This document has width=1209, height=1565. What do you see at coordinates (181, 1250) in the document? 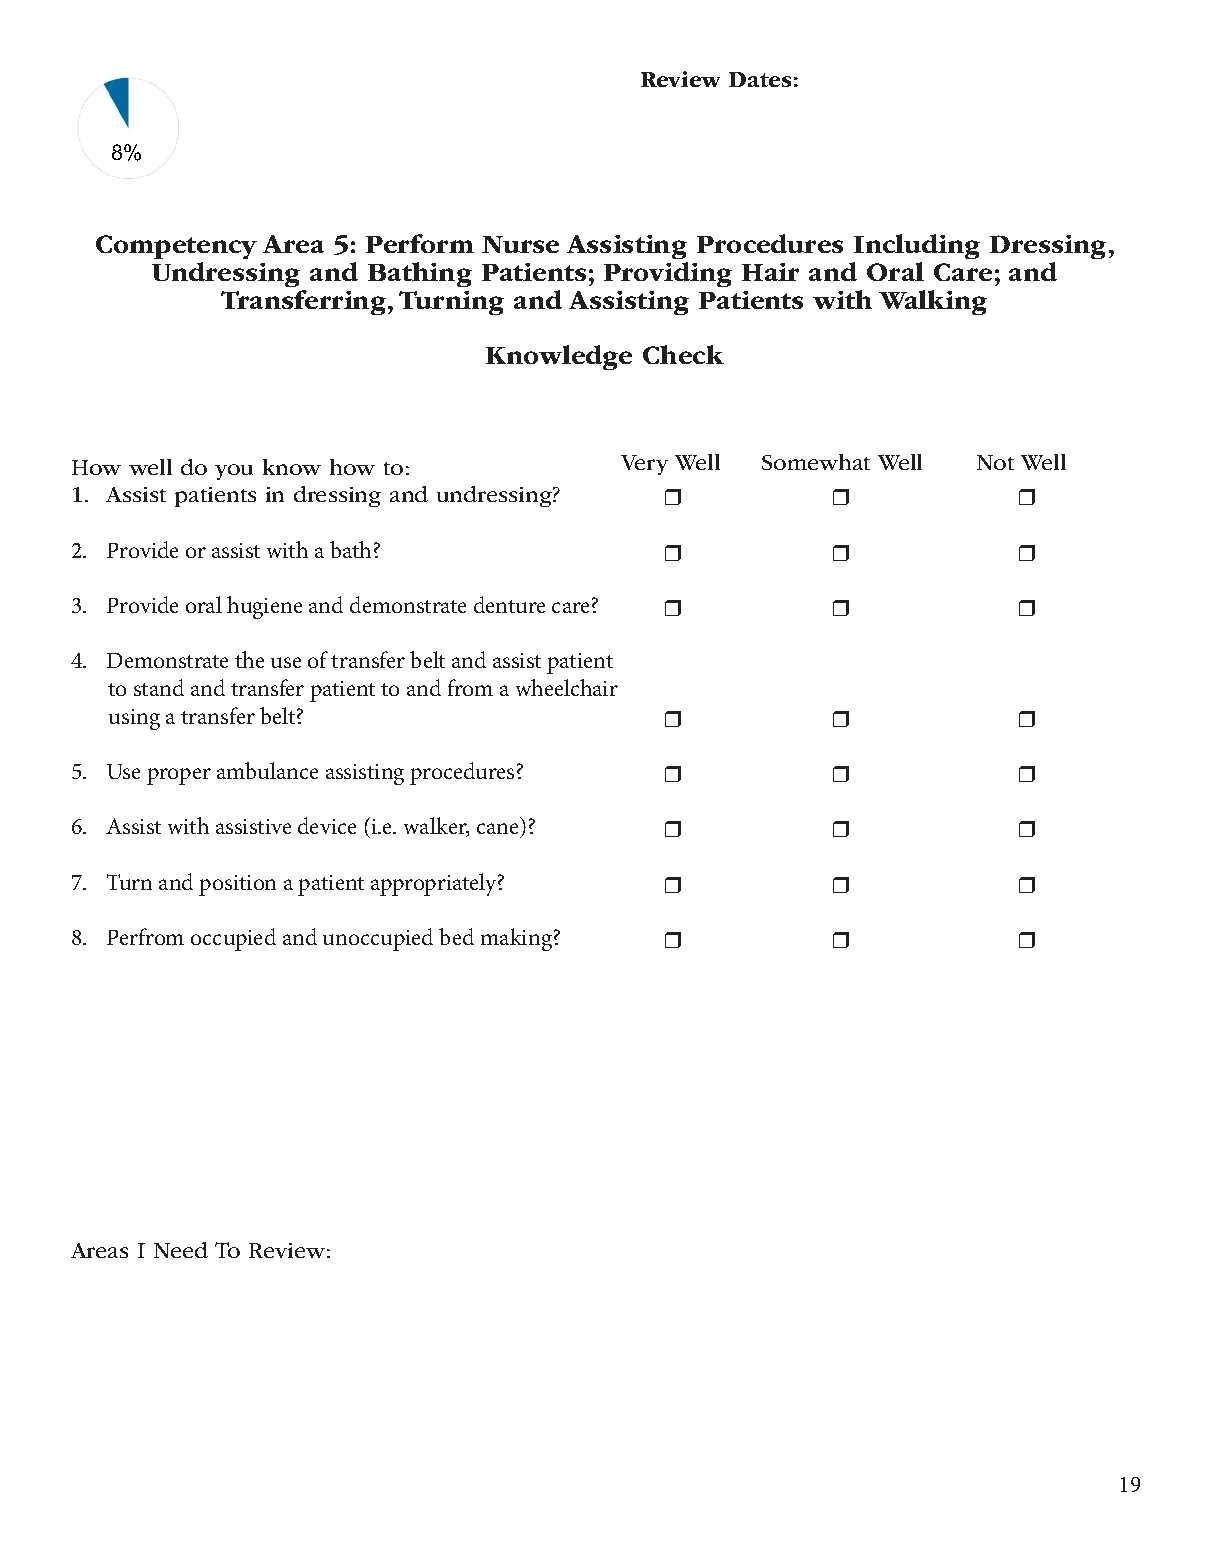
I see `Need` at bounding box center [181, 1250].
